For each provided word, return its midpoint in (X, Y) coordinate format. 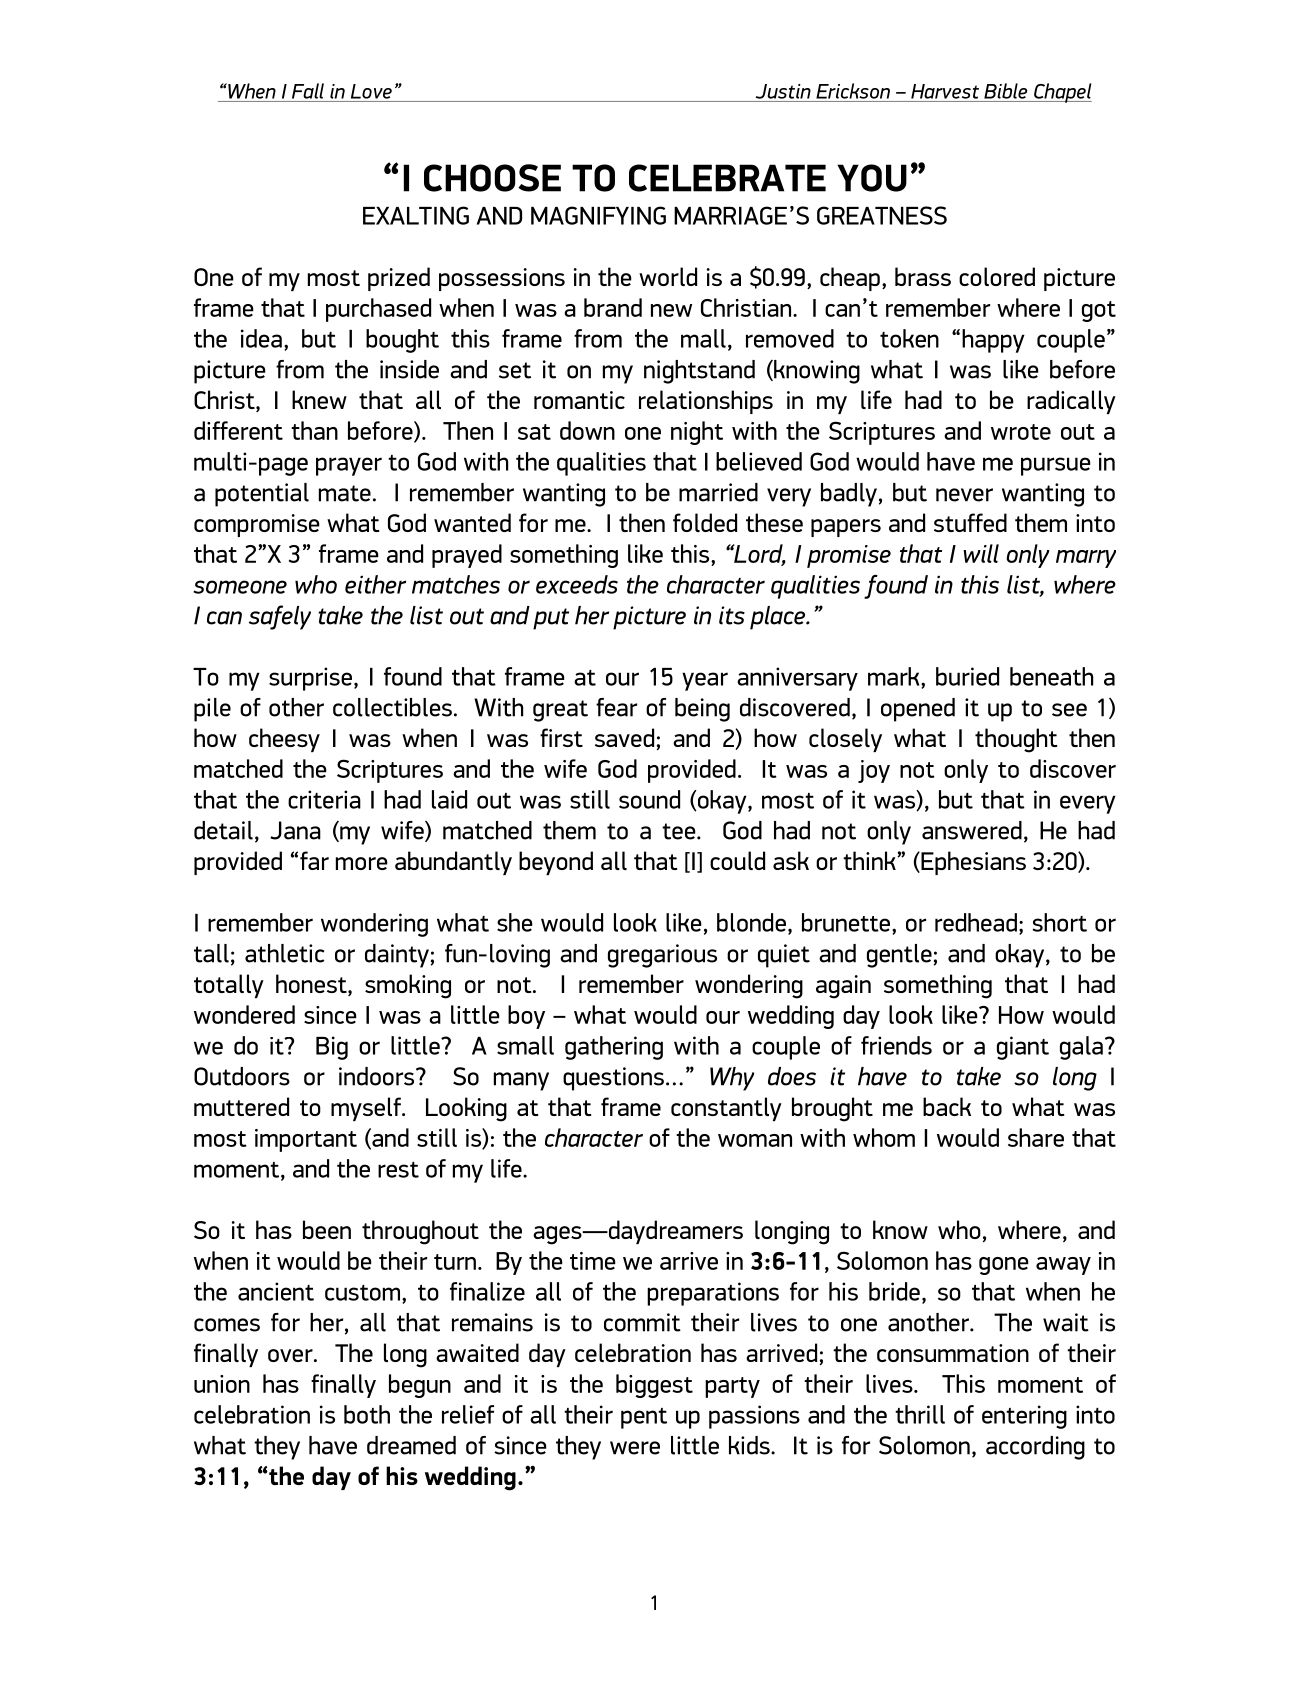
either (375, 584)
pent (644, 1418)
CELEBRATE (727, 178)
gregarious (662, 956)
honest (312, 985)
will (981, 553)
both (367, 1414)
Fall (308, 91)
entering (1024, 1417)
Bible (1005, 91)
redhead (976, 922)
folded (705, 522)
